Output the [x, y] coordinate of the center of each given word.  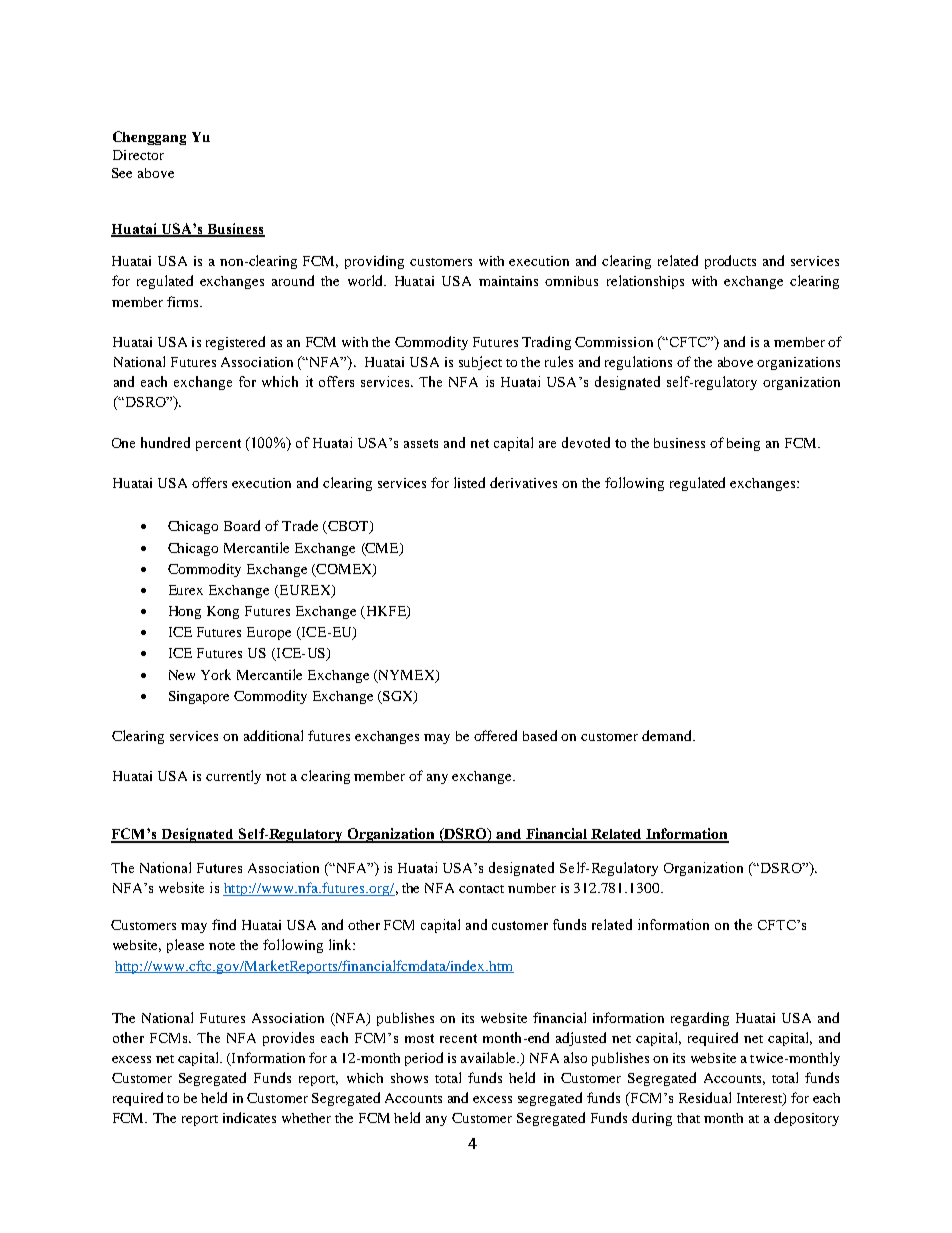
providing [374, 262]
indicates [249, 1117]
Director [138, 155]
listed [469, 482]
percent [218, 445]
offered [495, 735]
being [743, 444]
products [730, 262]
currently [233, 777]
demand [668, 735]
